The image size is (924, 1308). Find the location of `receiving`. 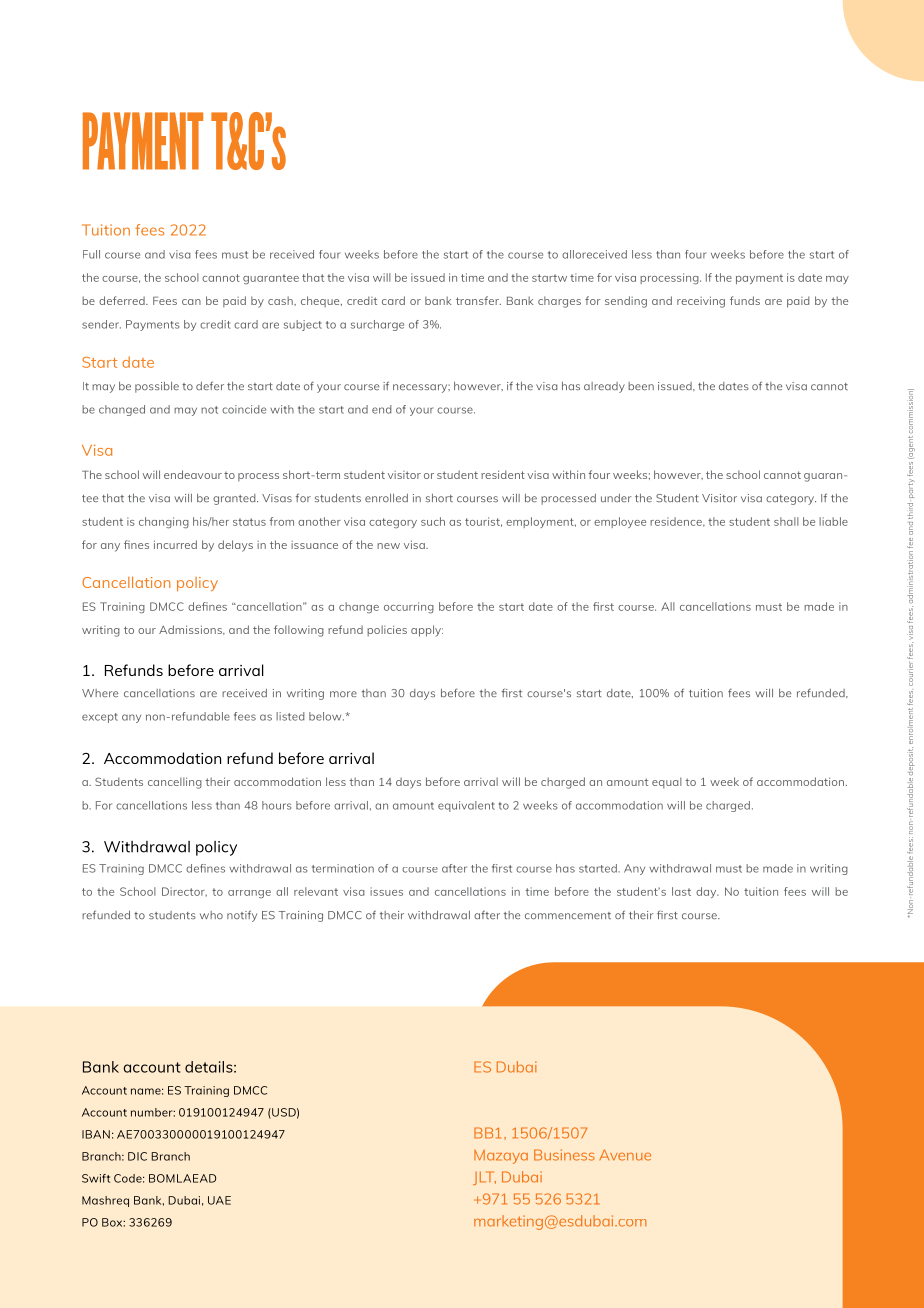

receiving is located at coordinates (701, 302).
